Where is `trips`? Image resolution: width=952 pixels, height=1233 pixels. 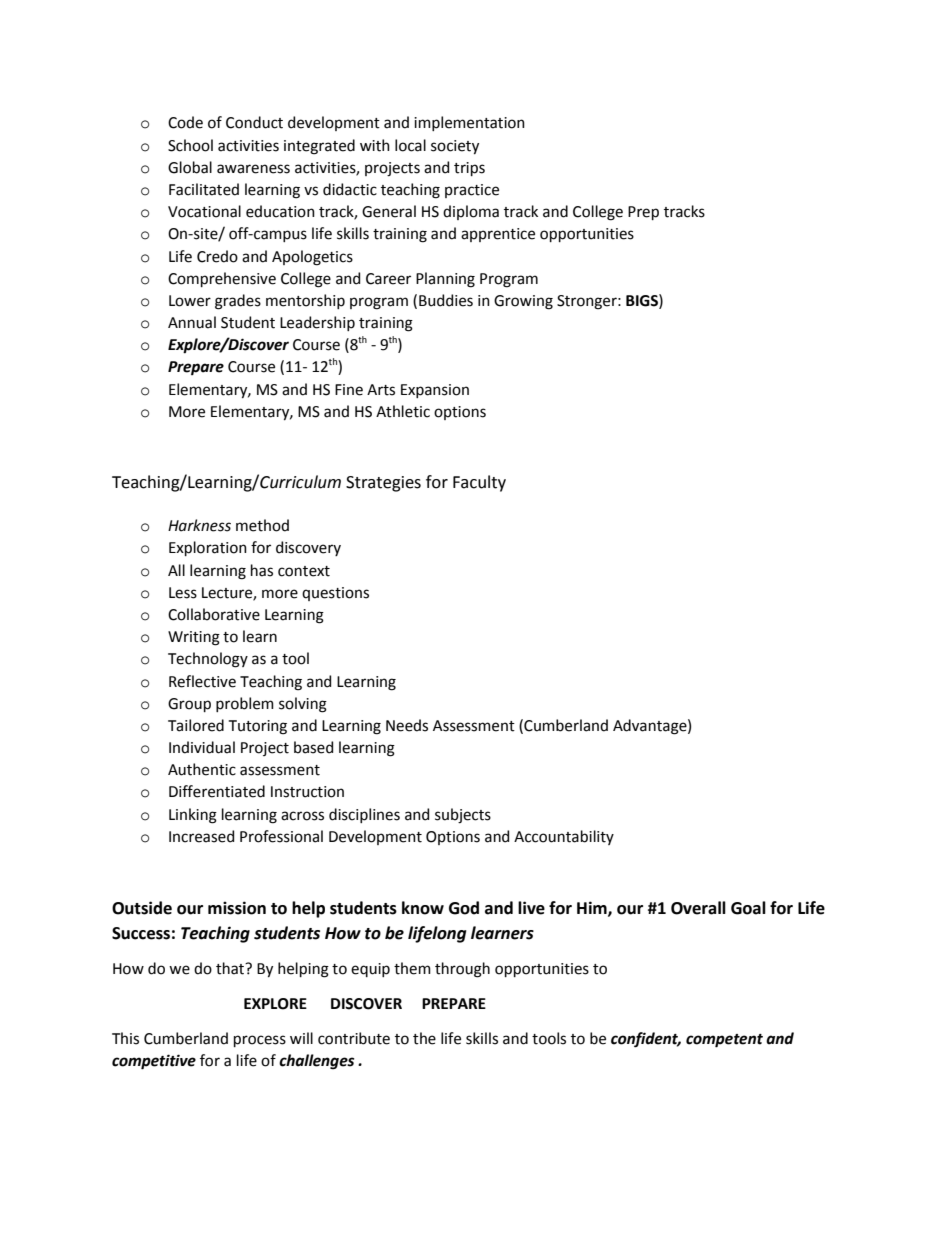 trips is located at coordinates (469, 169).
